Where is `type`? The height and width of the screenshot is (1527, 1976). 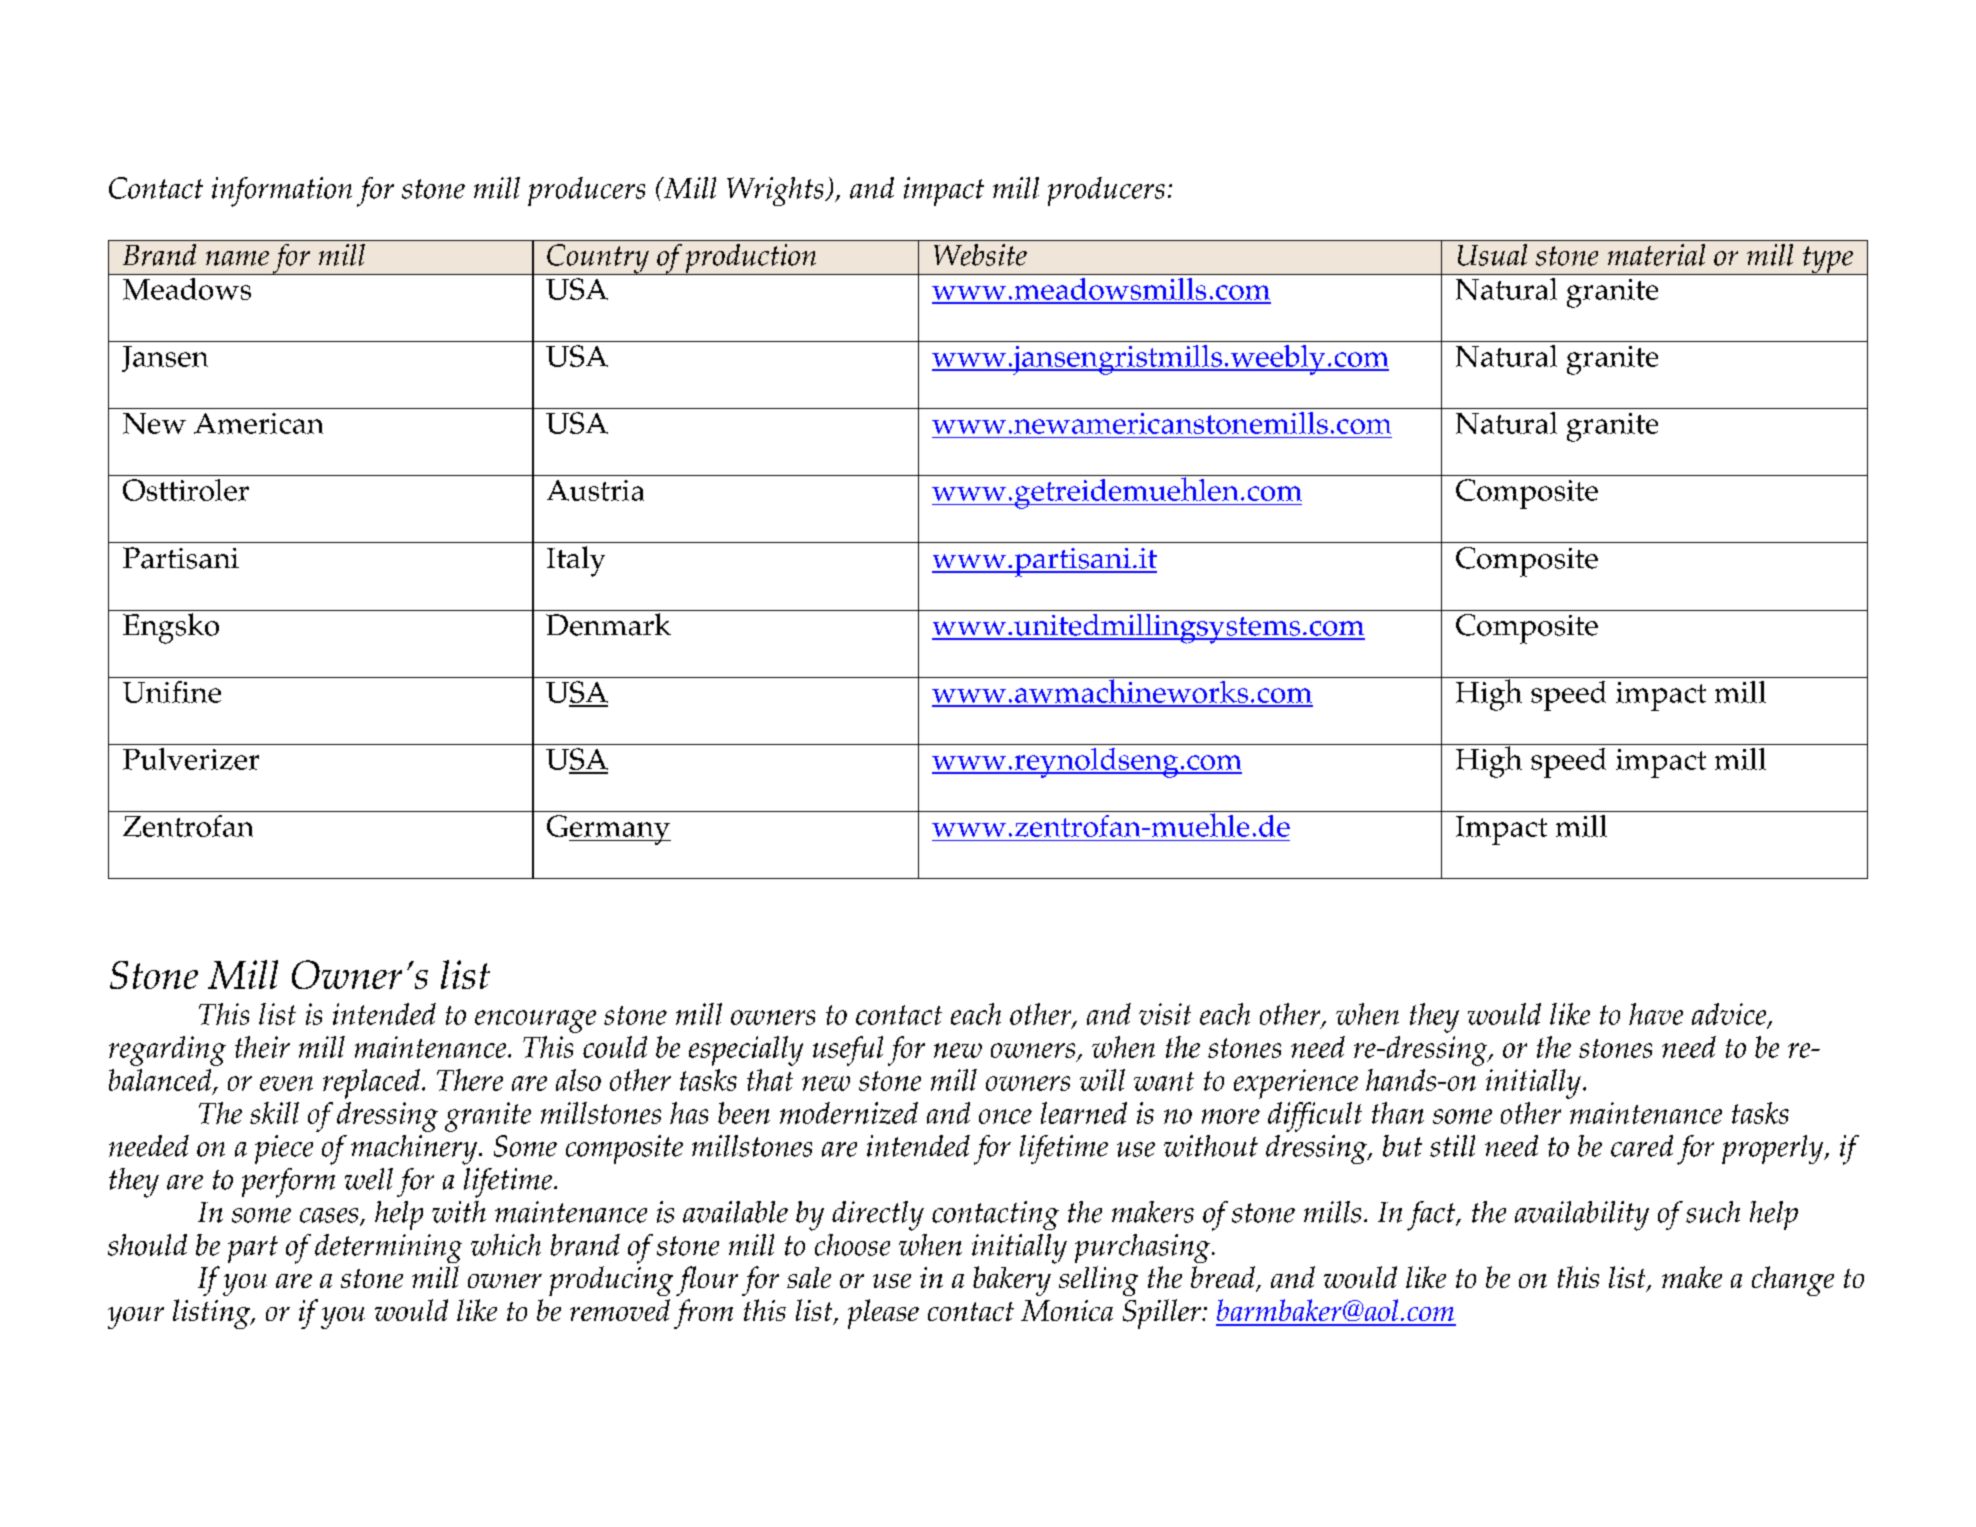
type is located at coordinates (1828, 260).
